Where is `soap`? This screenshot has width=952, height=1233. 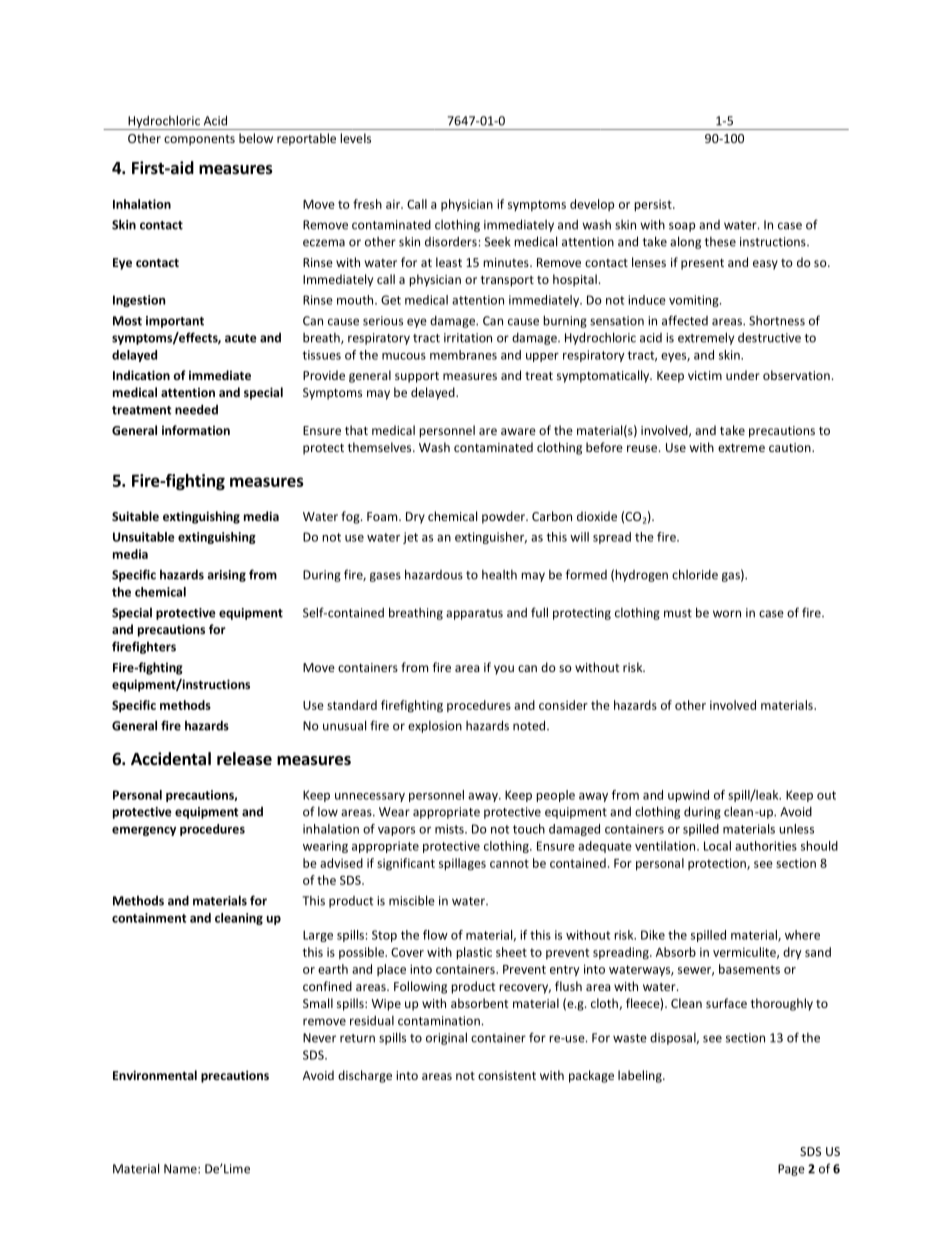
soap is located at coordinates (682, 227).
